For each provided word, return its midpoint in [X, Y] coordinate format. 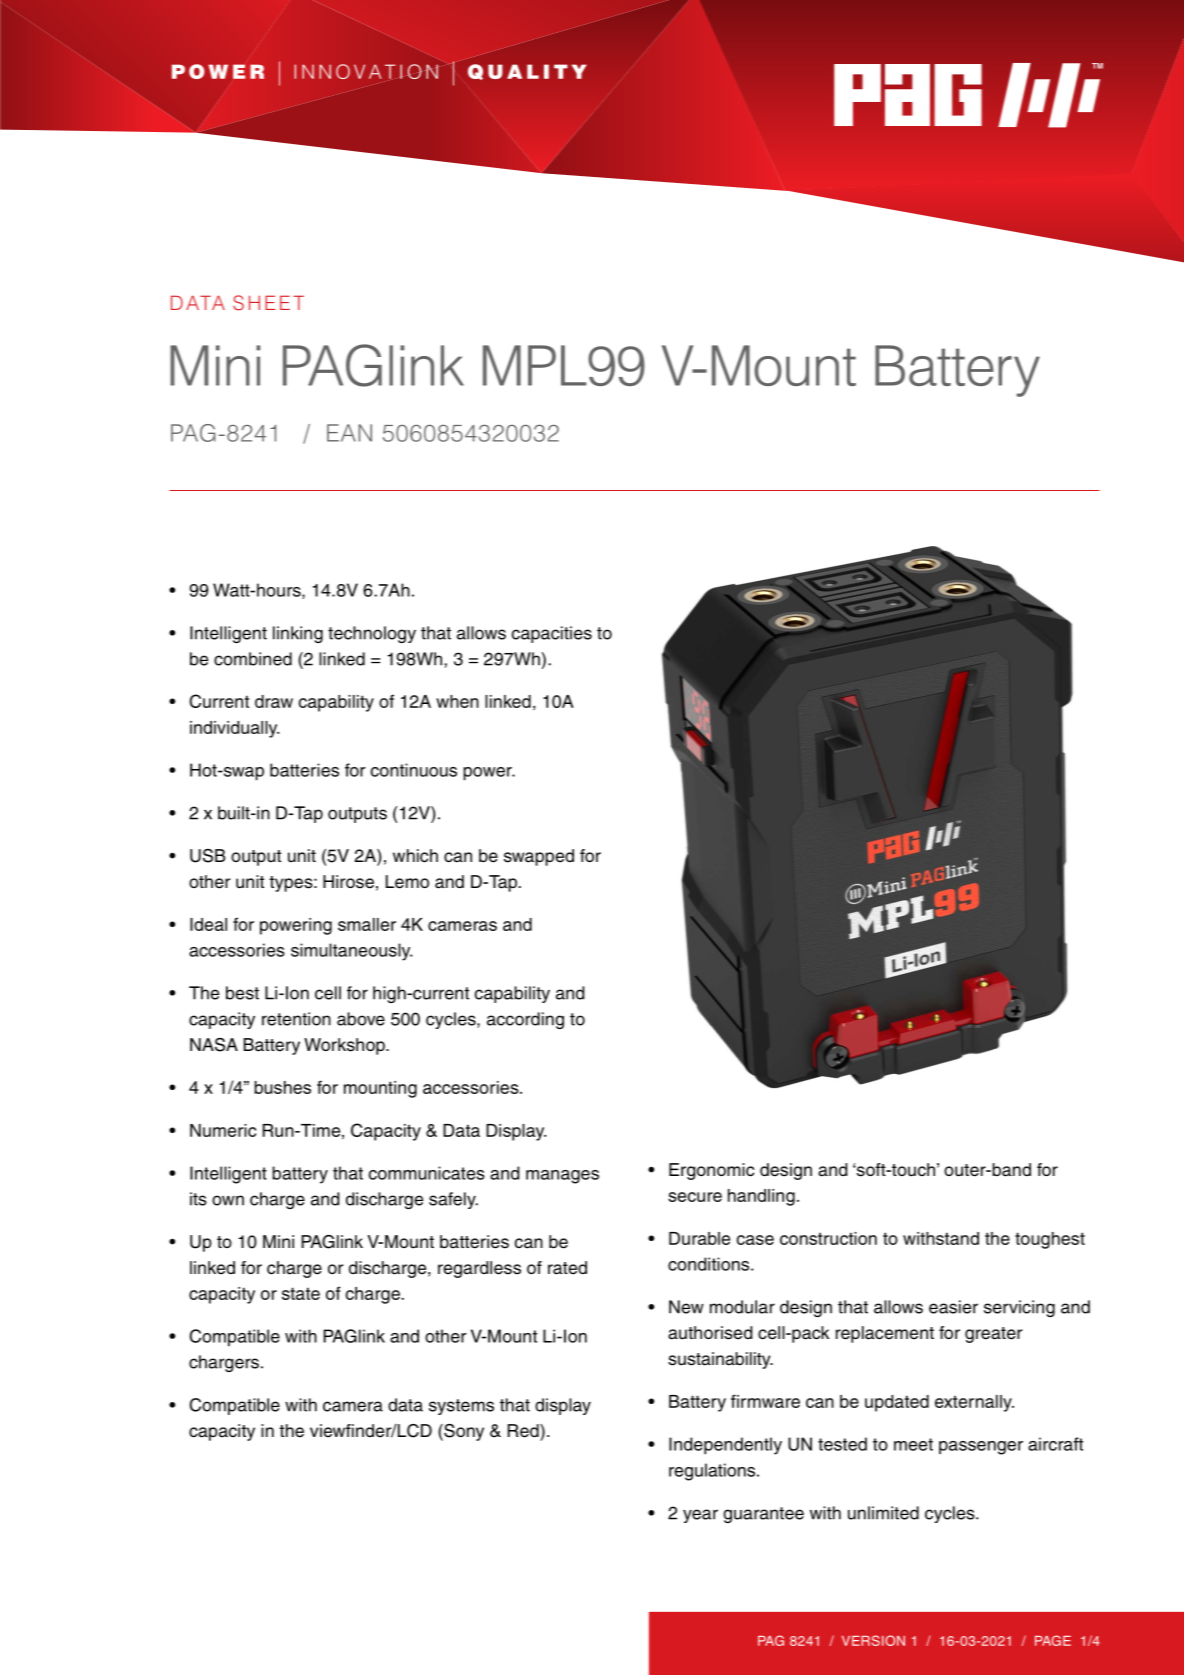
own [228, 1200]
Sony [463, 1432]
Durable [699, 1238]
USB [207, 856]
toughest [1050, 1240]
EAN [349, 433]
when [457, 701]
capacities [552, 634]
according [525, 1020]
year [700, 1516]
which [415, 856]
